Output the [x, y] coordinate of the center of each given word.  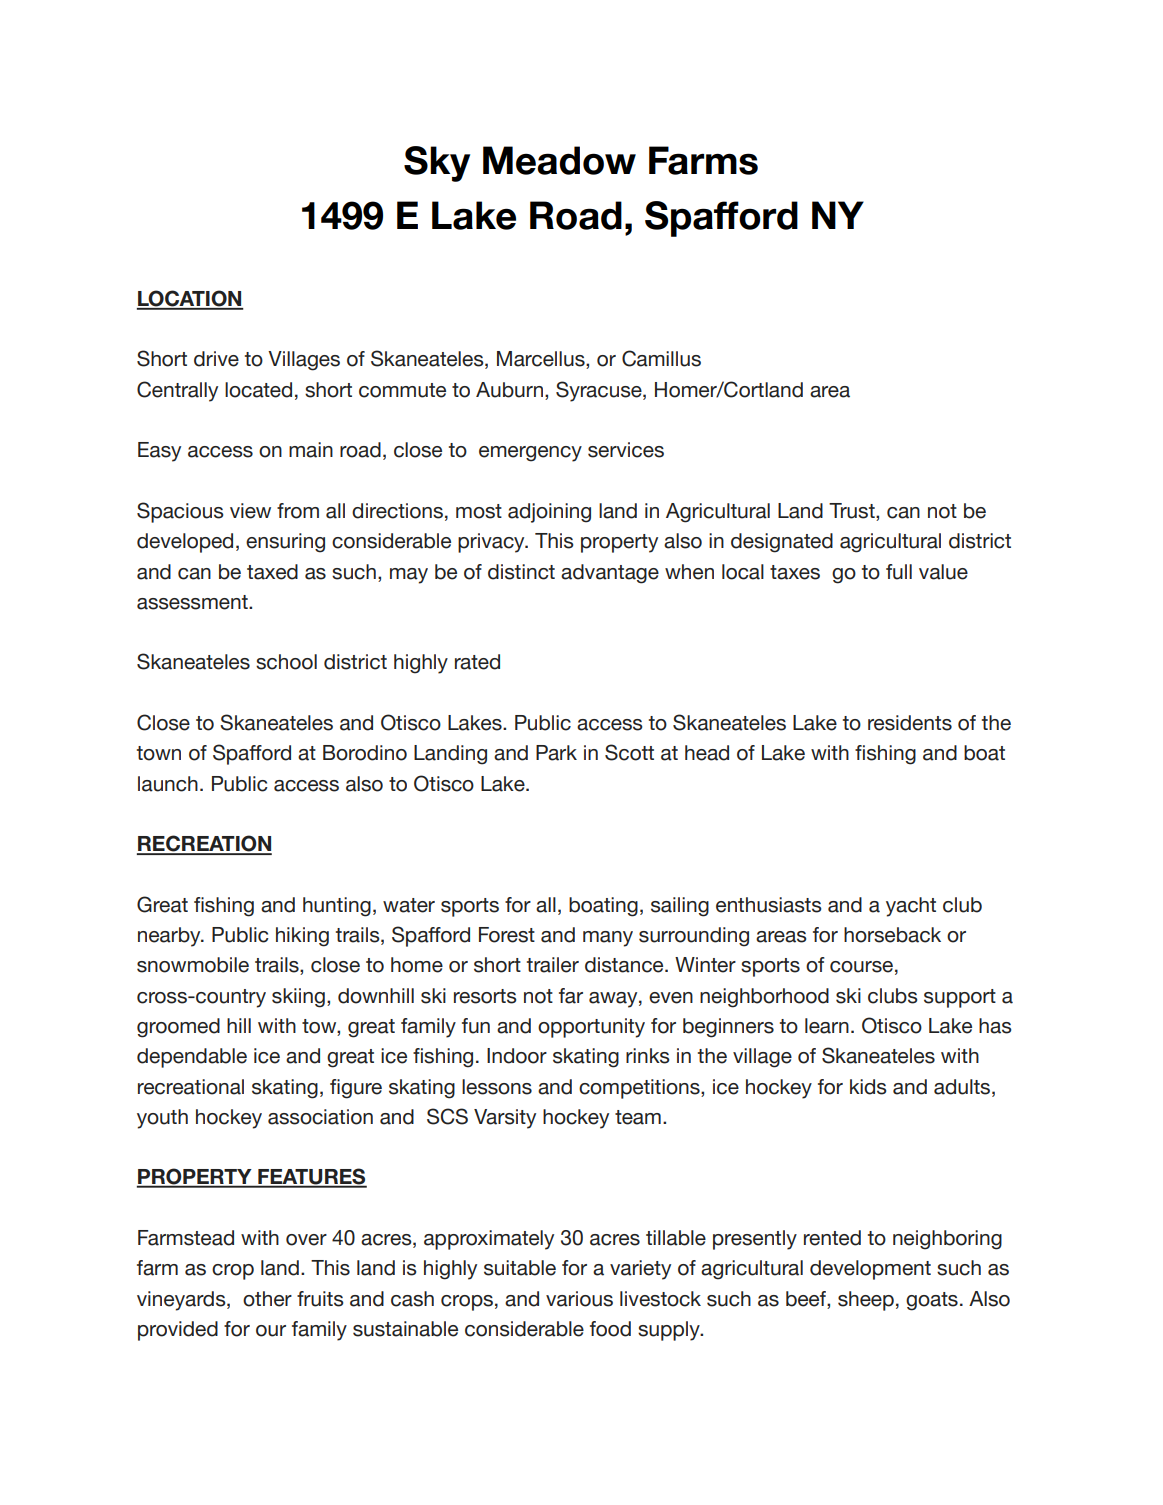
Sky [437, 164]
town [159, 753]
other [267, 1299]
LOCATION [190, 299]
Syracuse [600, 391]
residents [910, 723]
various [579, 1299]
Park [556, 753]
